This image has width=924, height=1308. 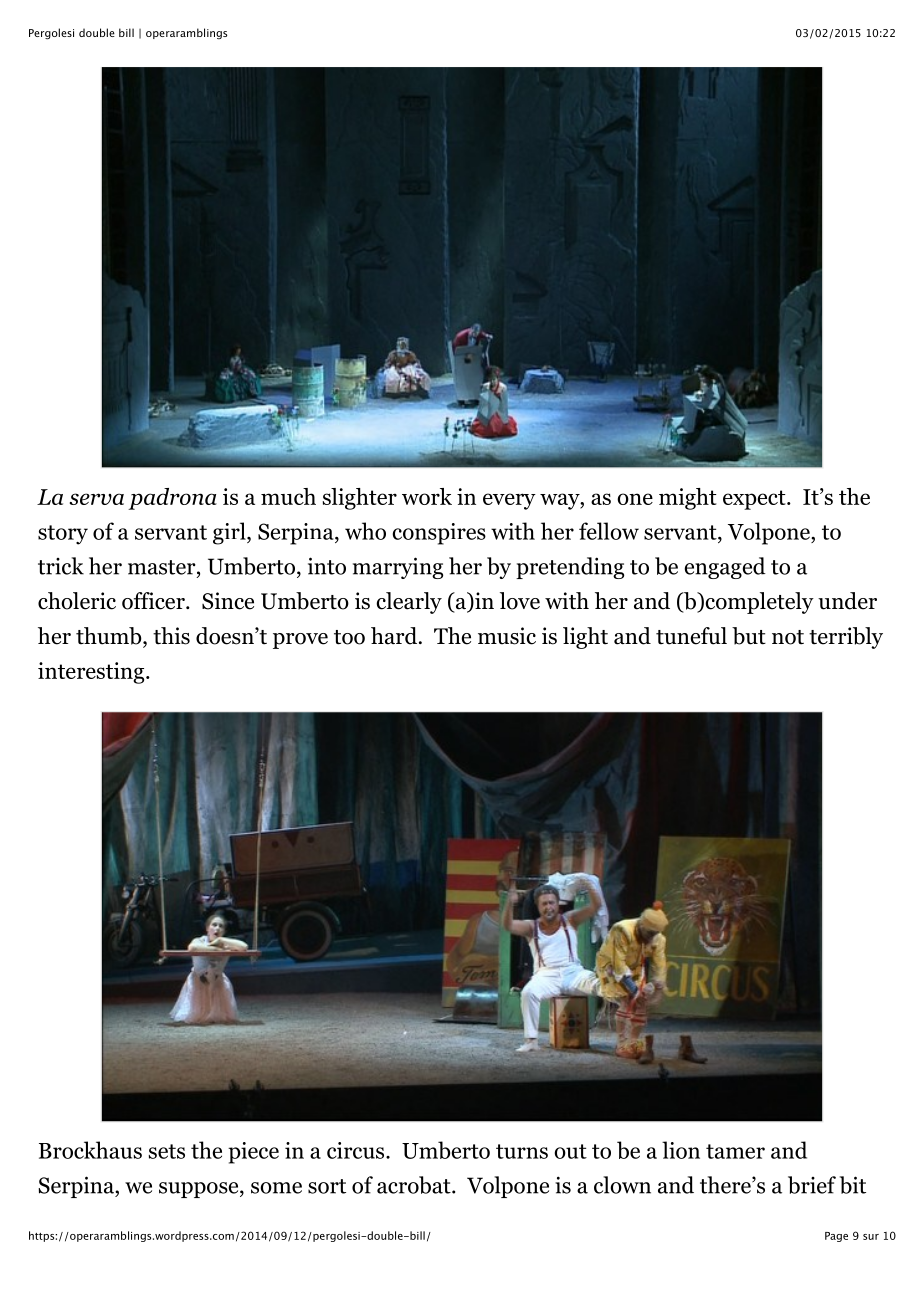 What do you see at coordinates (507, 636) in the image?
I see `music` at bounding box center [507, 636].
